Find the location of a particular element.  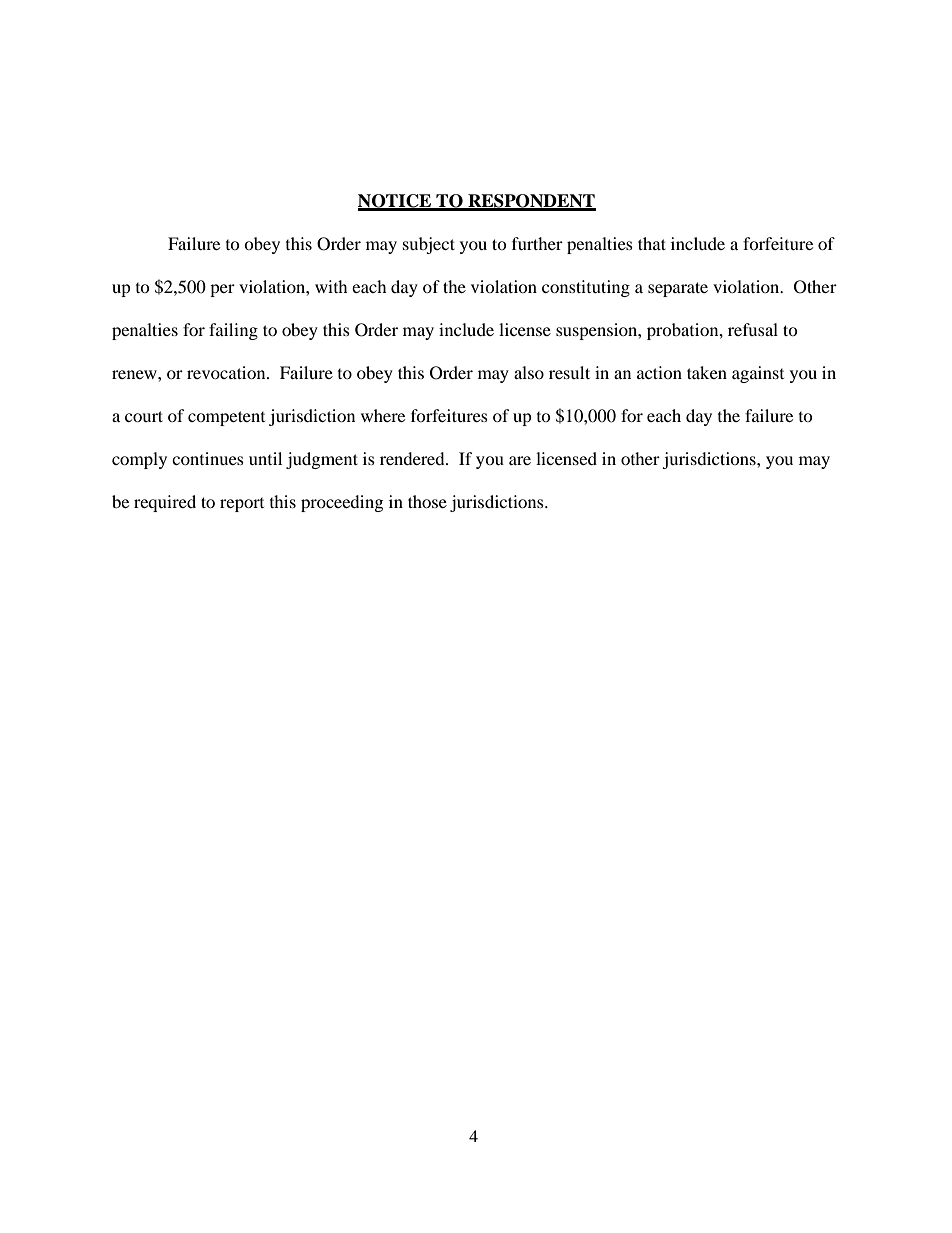

RESPONDENT is located at coordinates (531, 202).
